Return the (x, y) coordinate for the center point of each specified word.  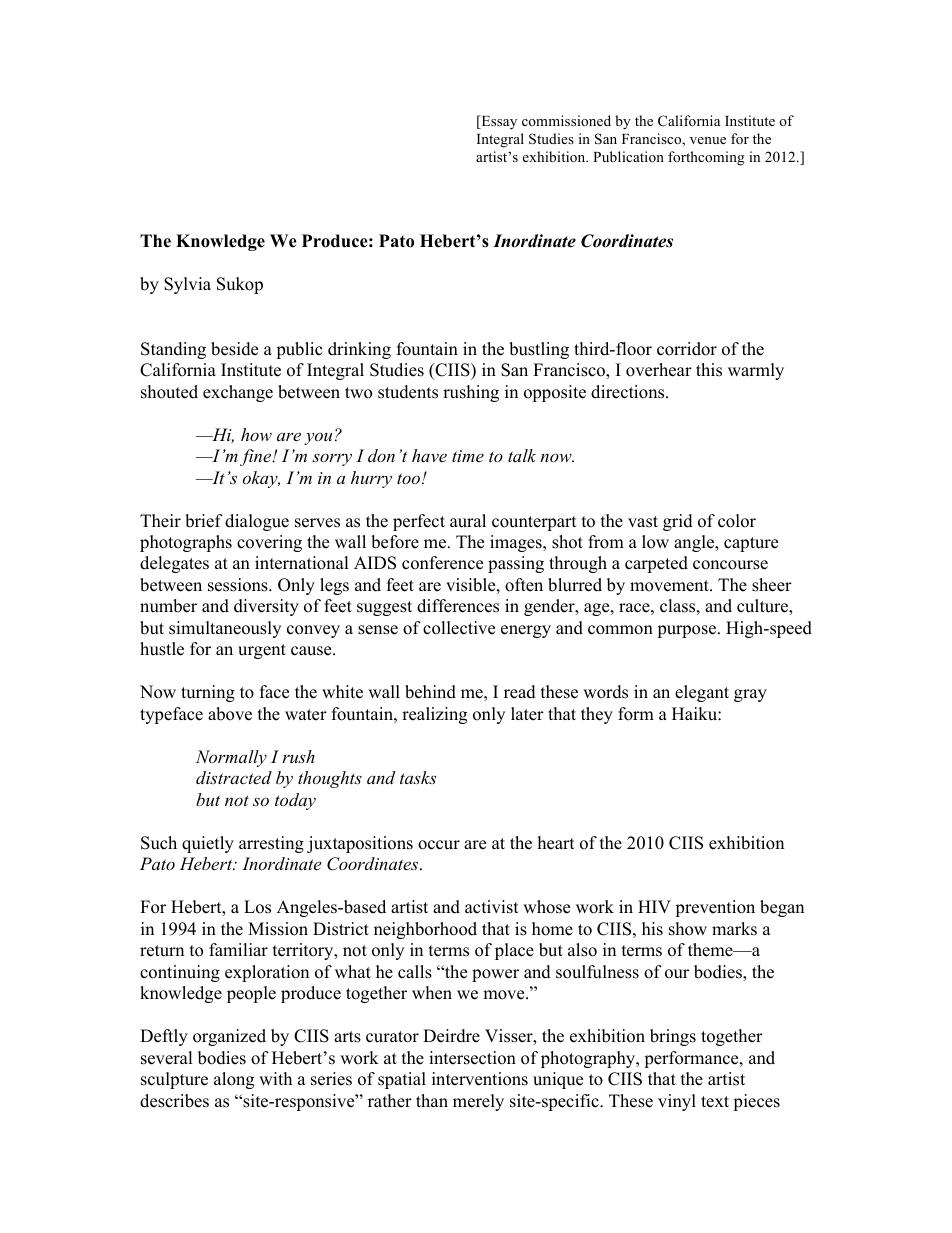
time (468, 456)
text (715, 1102)
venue (708, 140)
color (737, 521)
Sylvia (187, 285)
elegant (702, 693)
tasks (418, 777)
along (234, 1080)
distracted (234, 777)
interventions (480, 1079)
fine (257, 457)
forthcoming (706, 158)
